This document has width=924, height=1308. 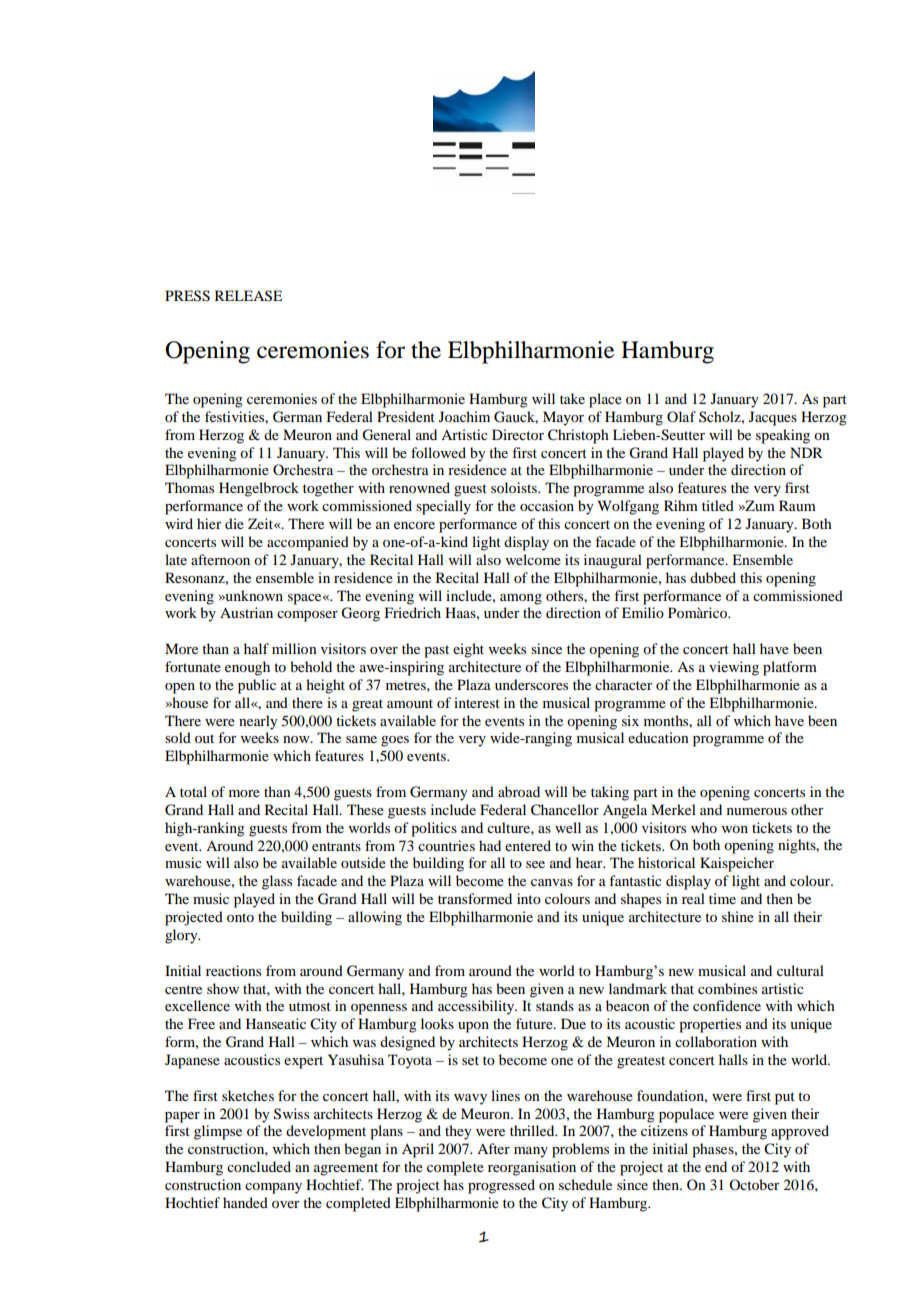 I want to click on interest, so click(x=477, y=702).
